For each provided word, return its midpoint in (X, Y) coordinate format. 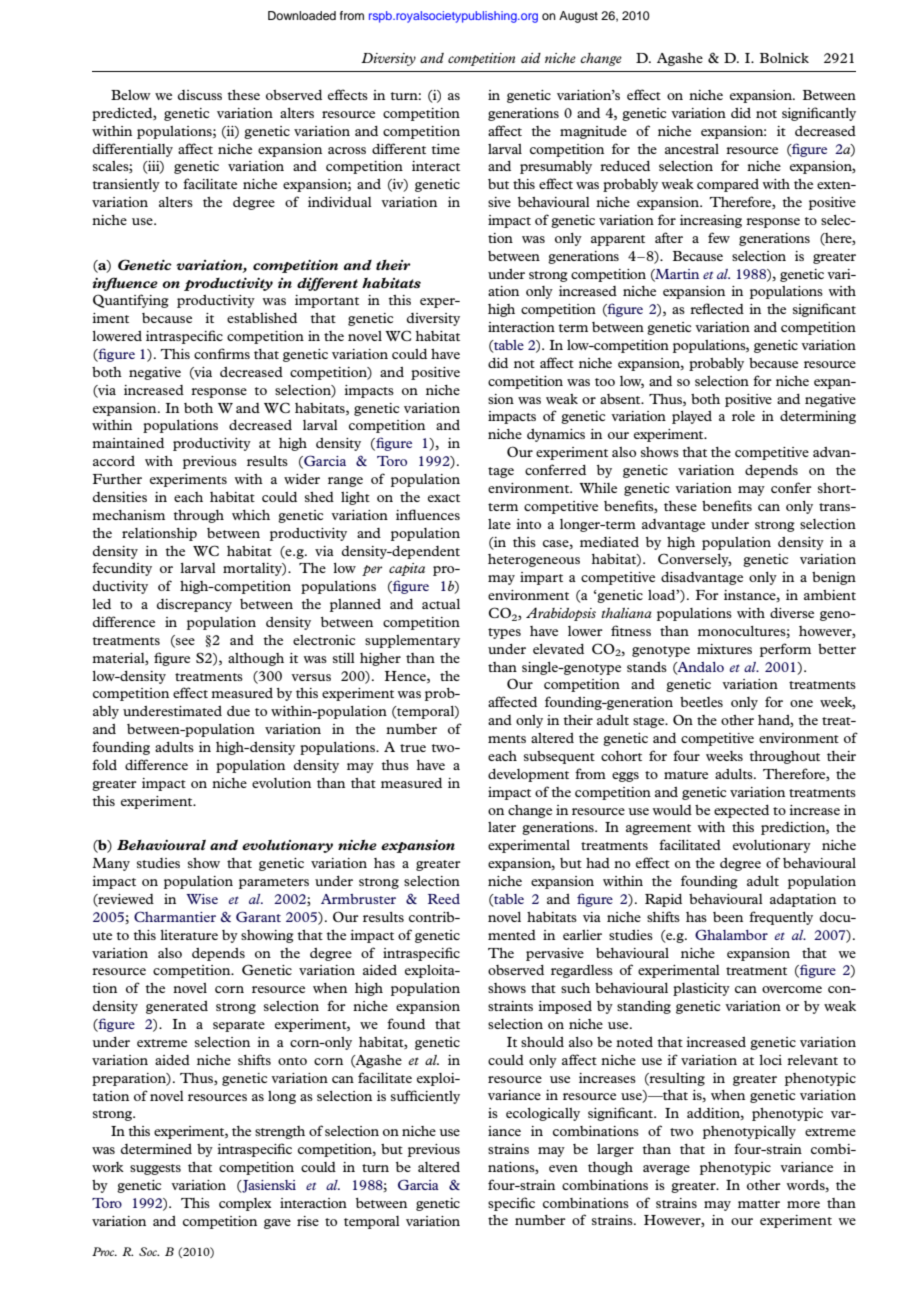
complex (245, 1204)
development (528, 775)
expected (741, 811)
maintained (128, 443)
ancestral (692, 149)
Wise (202, 899)
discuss (200, 95)
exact (444, 498)
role (743, 416)
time (445, 149)
